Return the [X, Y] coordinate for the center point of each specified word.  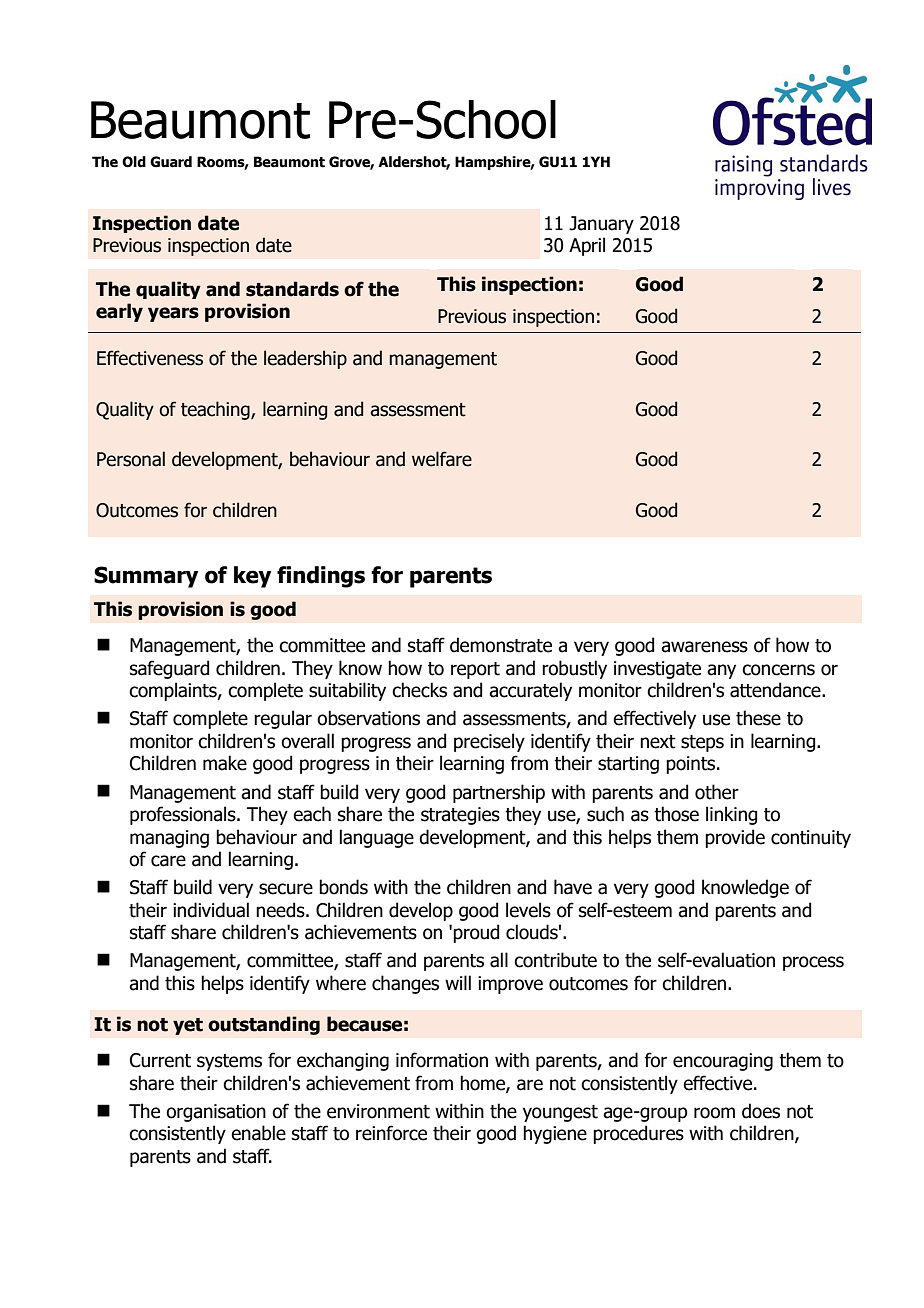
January [601, 225]
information [442, 1060]
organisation [216, 1113]
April [587, 246]
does [761, 1111]
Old [134, 162]
